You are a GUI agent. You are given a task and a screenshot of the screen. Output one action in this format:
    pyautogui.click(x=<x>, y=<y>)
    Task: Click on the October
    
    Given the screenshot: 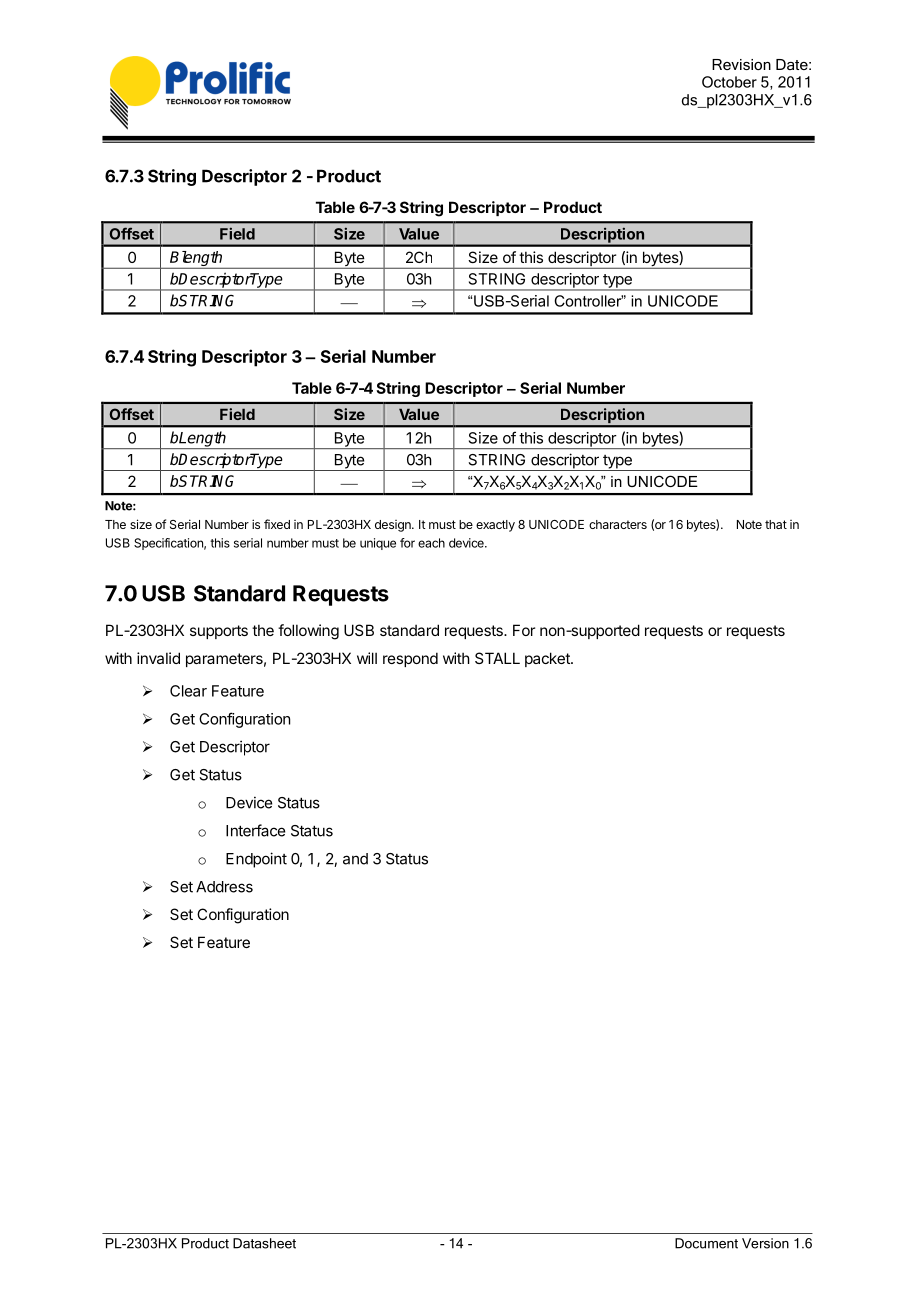 What is the action you would take?
    pyautogui.click(x=729, y=82)
